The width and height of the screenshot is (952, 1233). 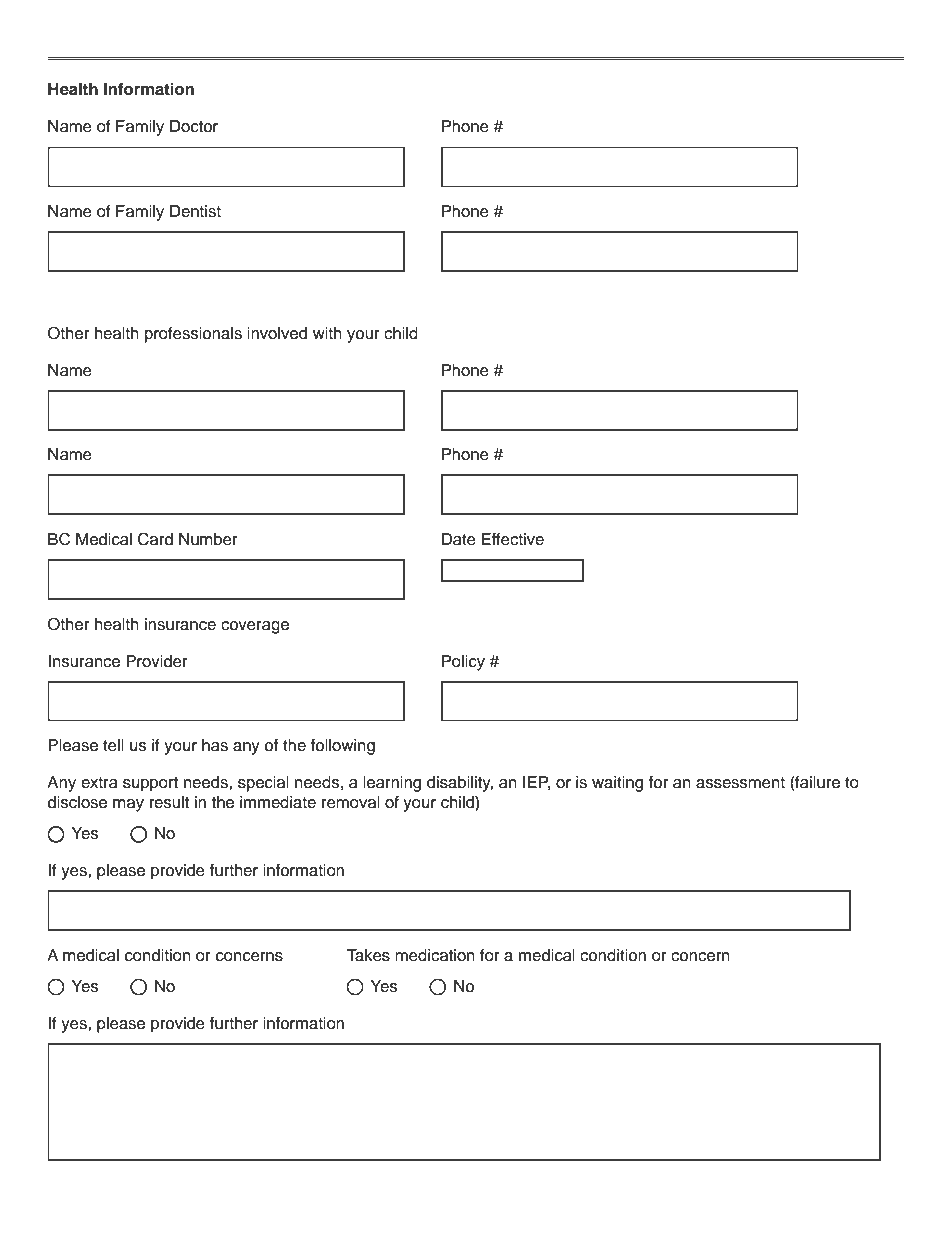 What do you see at coordinates (327, 333) in the screenshot?
I see `with` at bounding box center [327, 333].
